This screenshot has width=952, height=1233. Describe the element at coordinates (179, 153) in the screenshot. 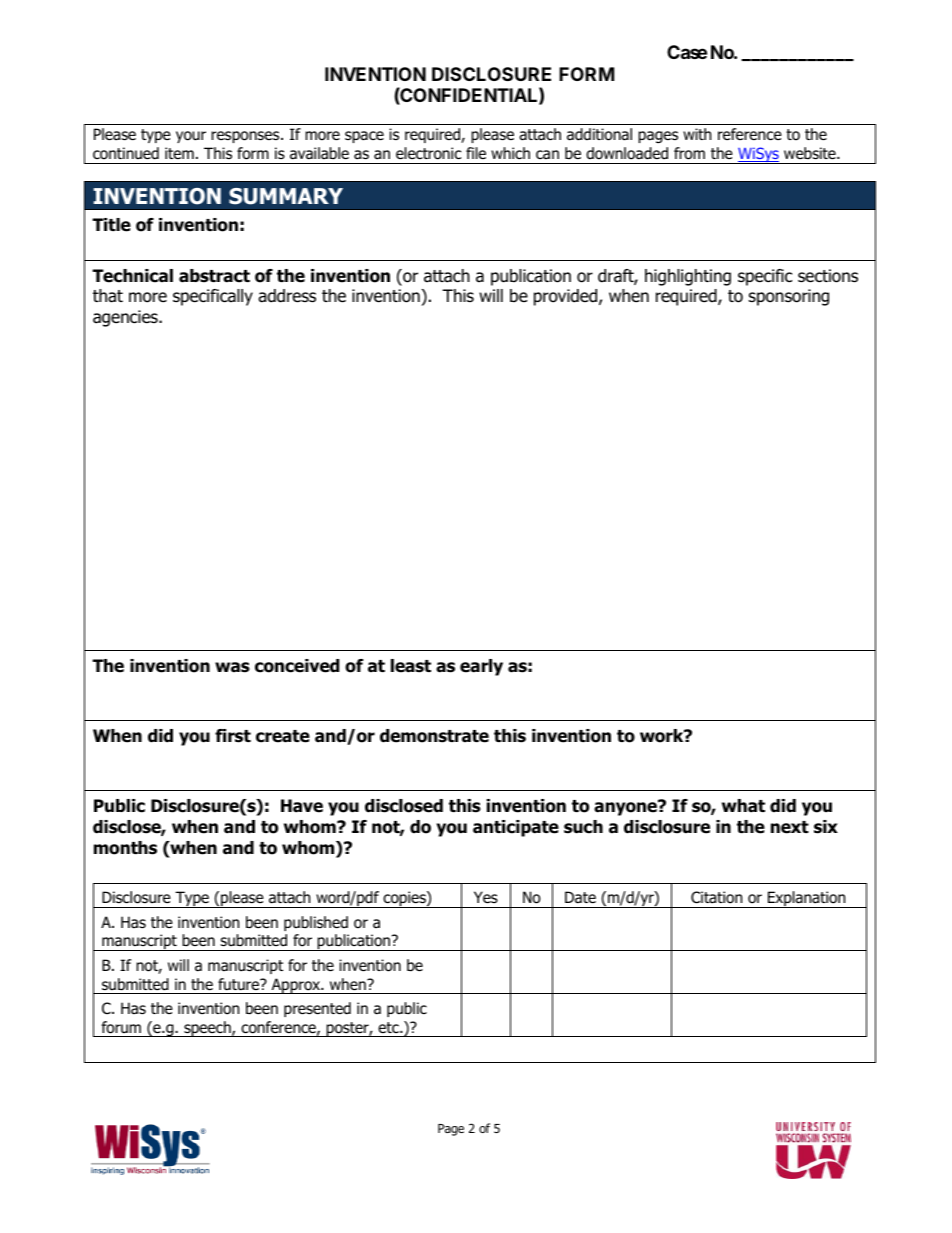

I see `item` at that location.
